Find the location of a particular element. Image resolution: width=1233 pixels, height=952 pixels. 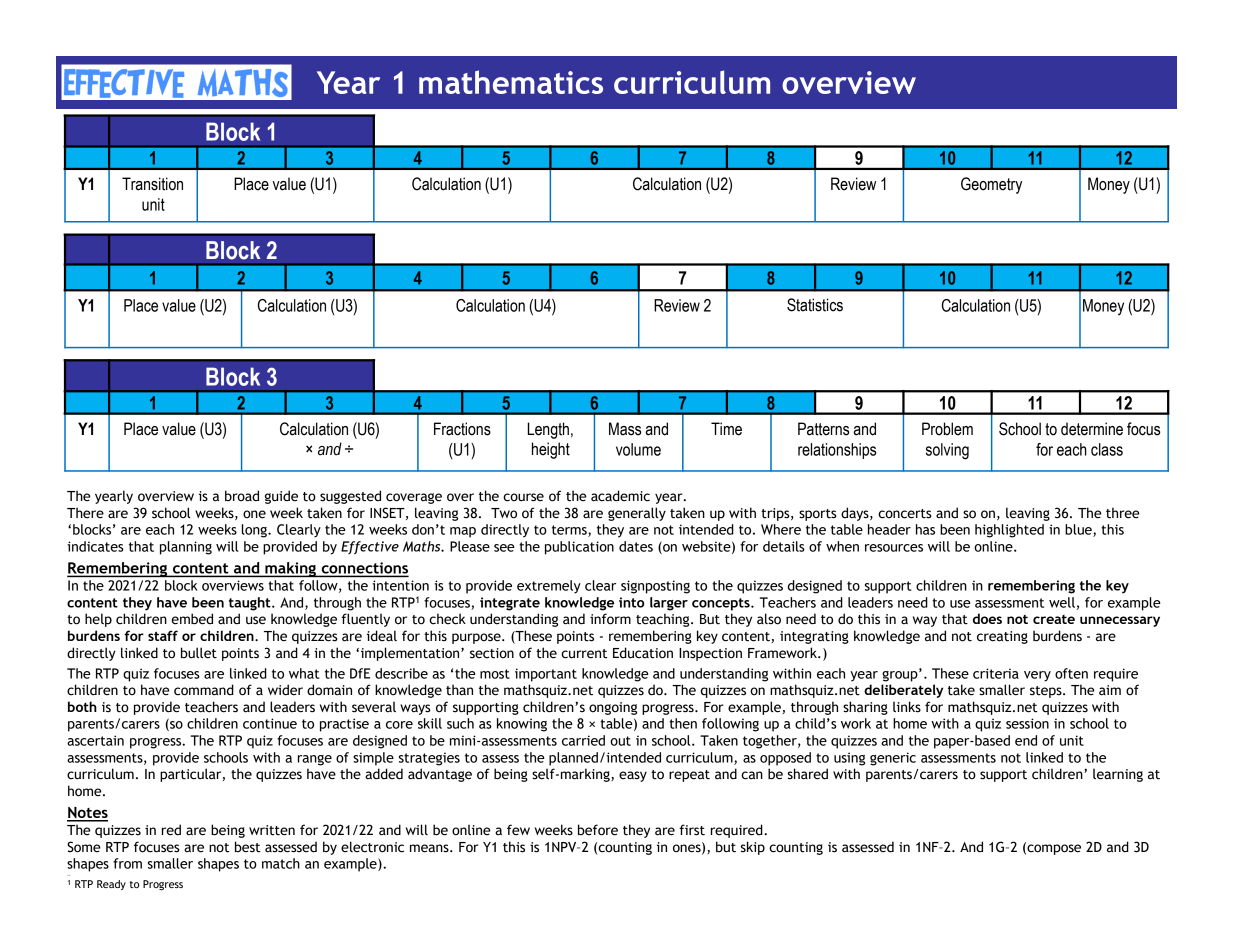

skip is located at coordinates (753, 848).
